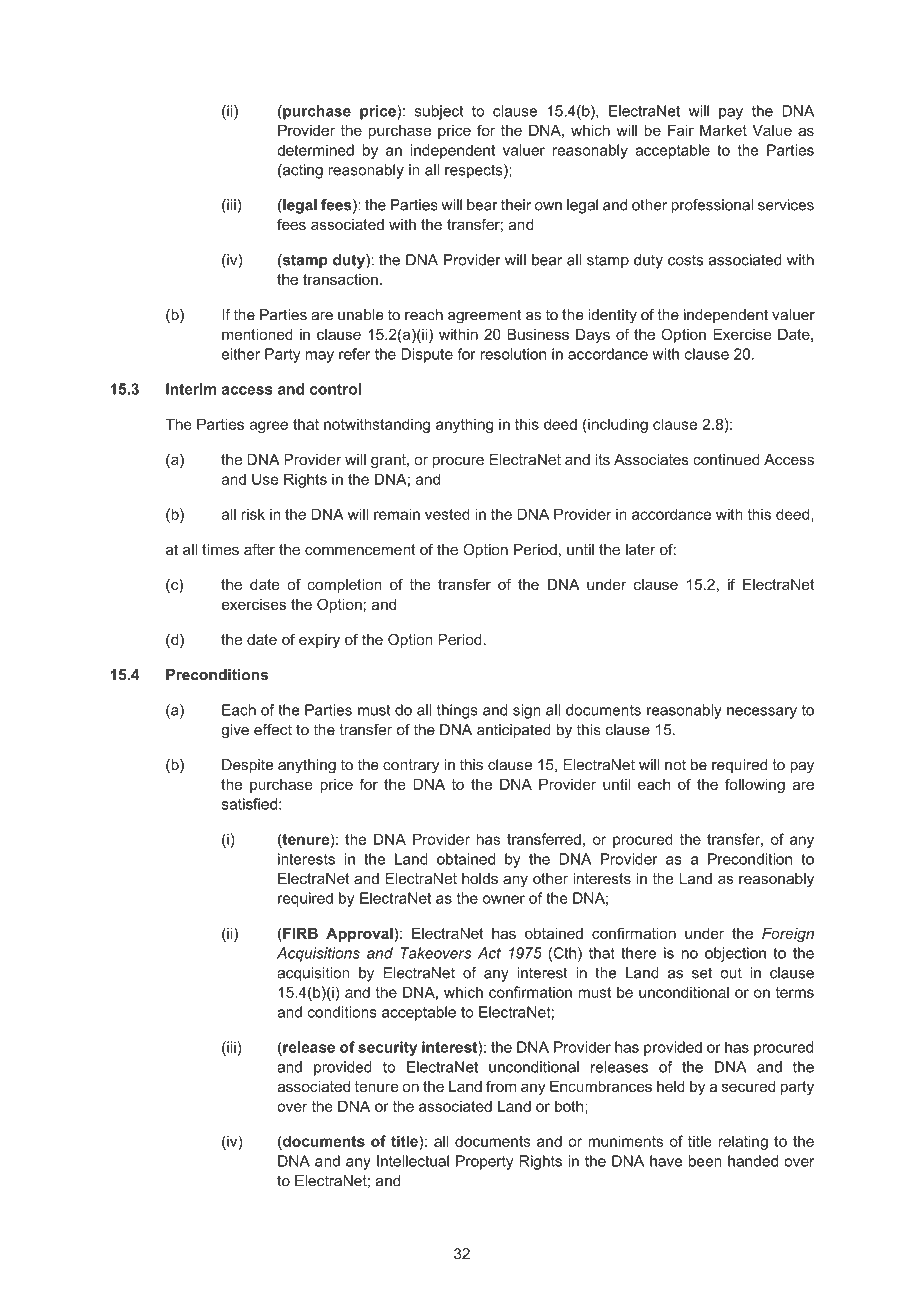 The image size is (924, 1308). I want to click on holds, so click(480, 878).
